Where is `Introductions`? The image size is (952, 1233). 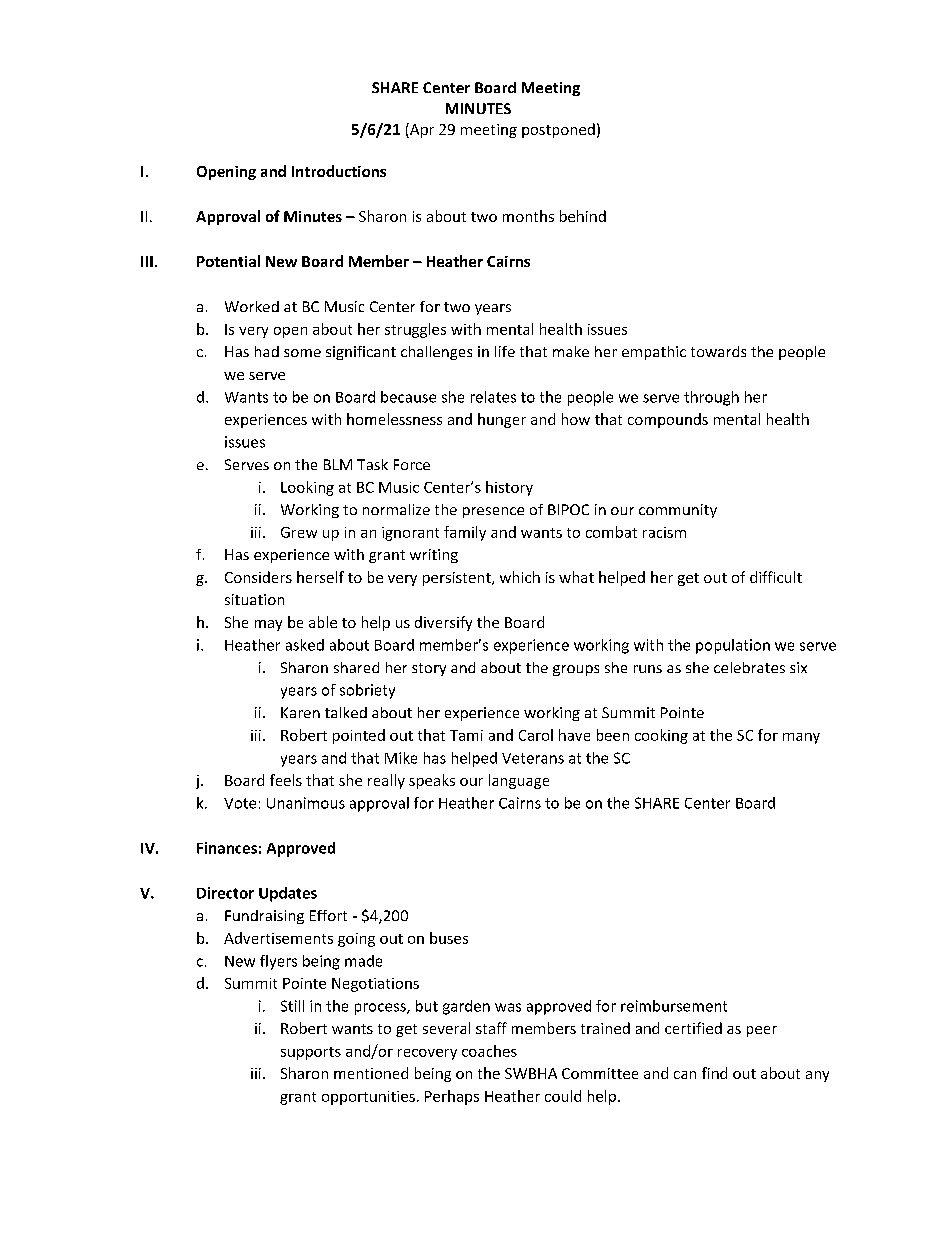
Introductions is located at coordinates (339, 171).
